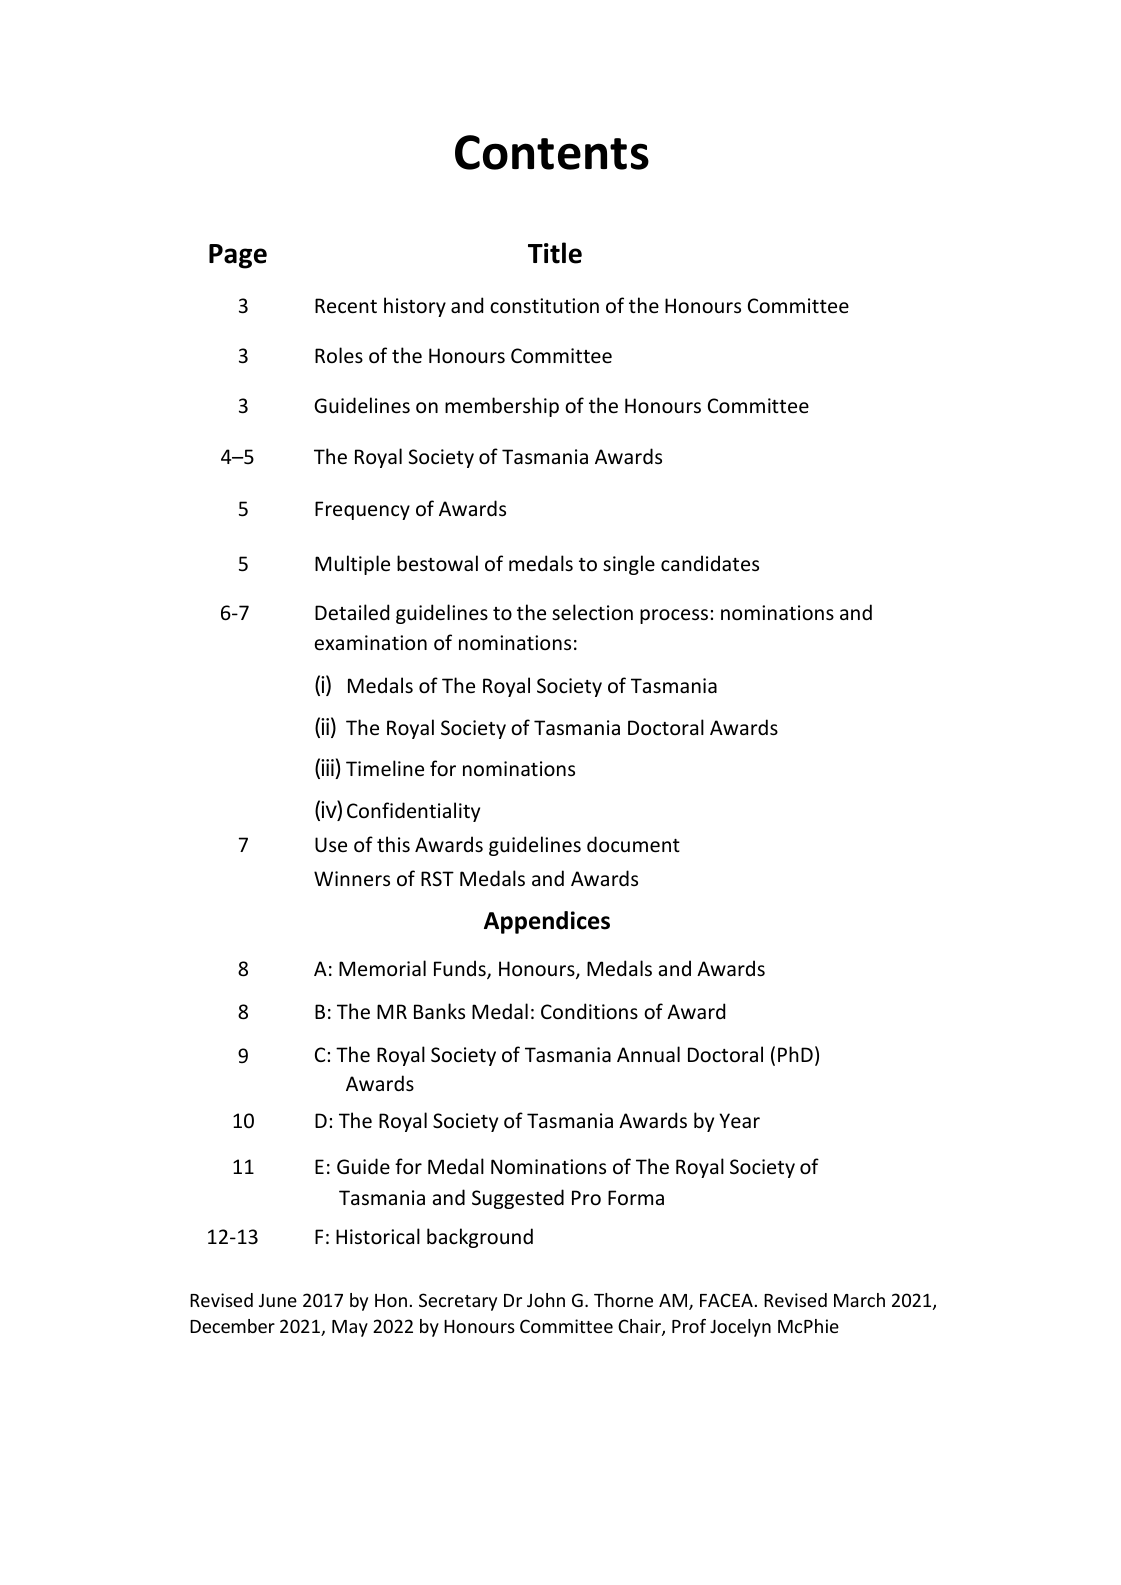 This document has height=1585, width=1121. Describe the element at coordinates (555, 253) in the document. I see `Title` at that location.
